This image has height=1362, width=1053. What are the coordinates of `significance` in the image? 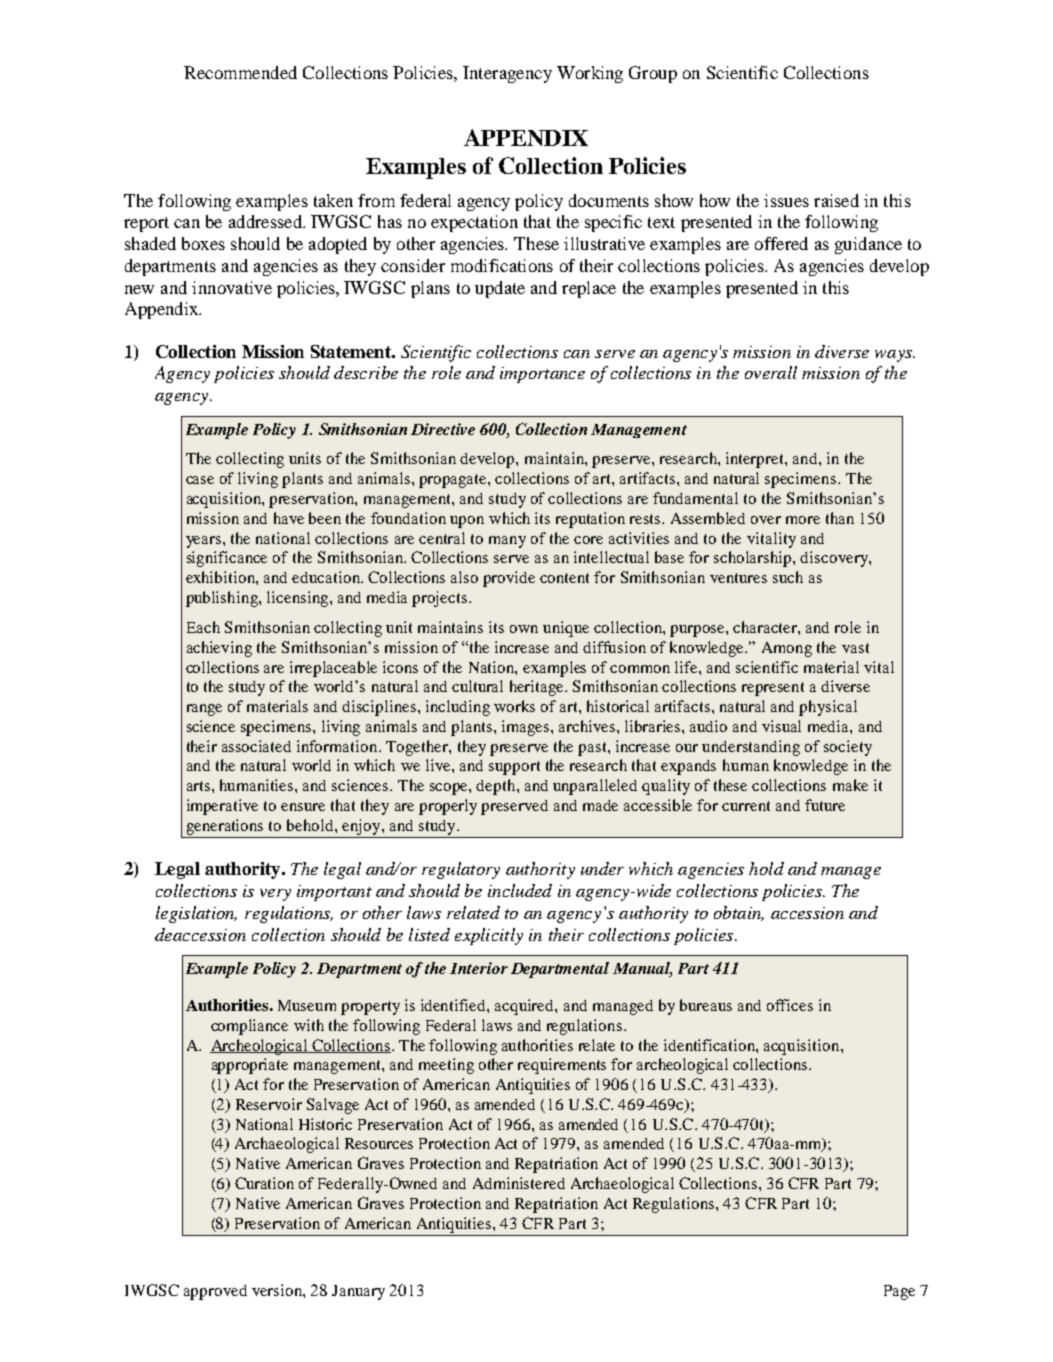 It's located at (227, 559).
